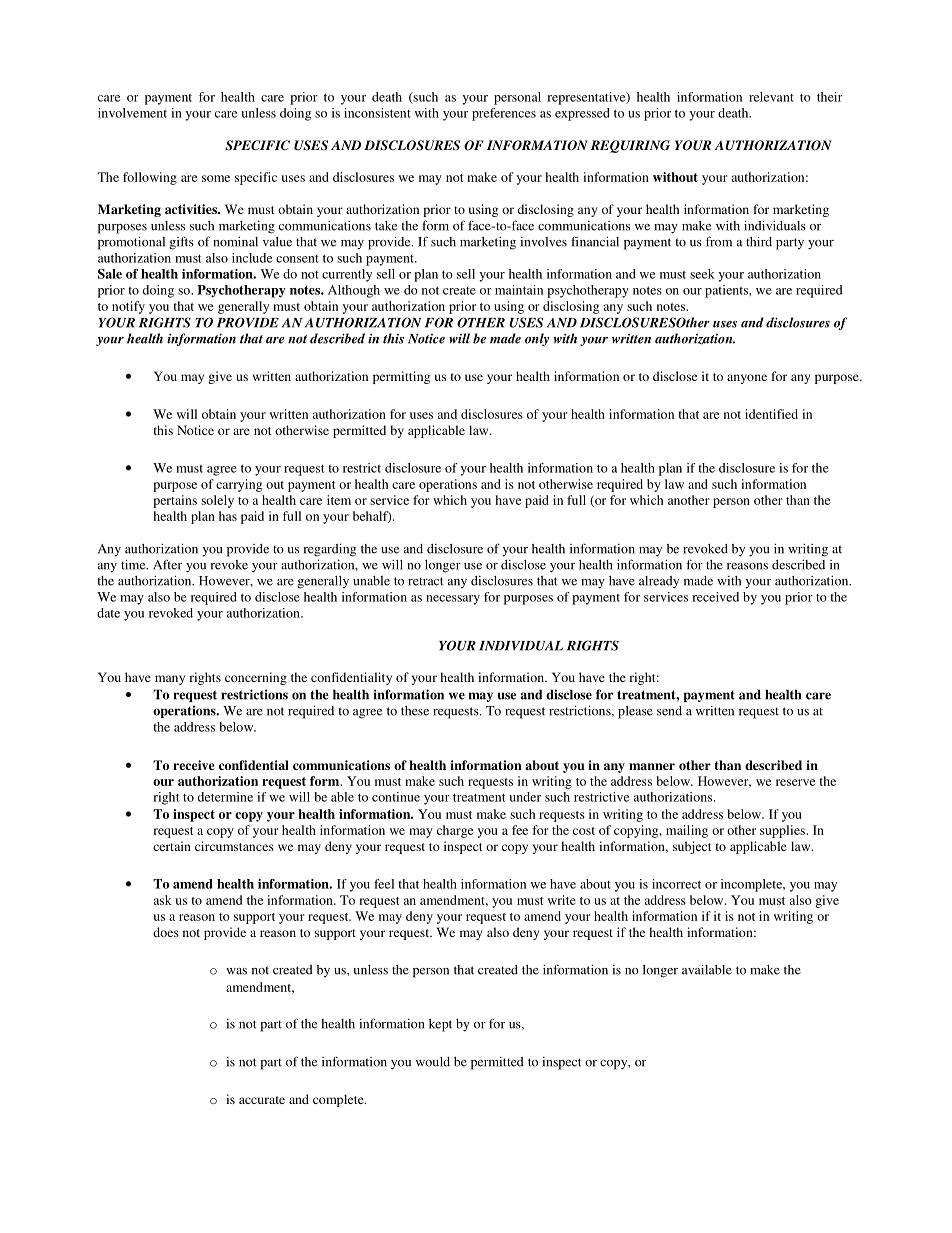 The height and width of the image is (1233, 952). What do you see at coordinates (262, 1100) in the image?
I see `accurate` at bounding box center [262, 1100].
